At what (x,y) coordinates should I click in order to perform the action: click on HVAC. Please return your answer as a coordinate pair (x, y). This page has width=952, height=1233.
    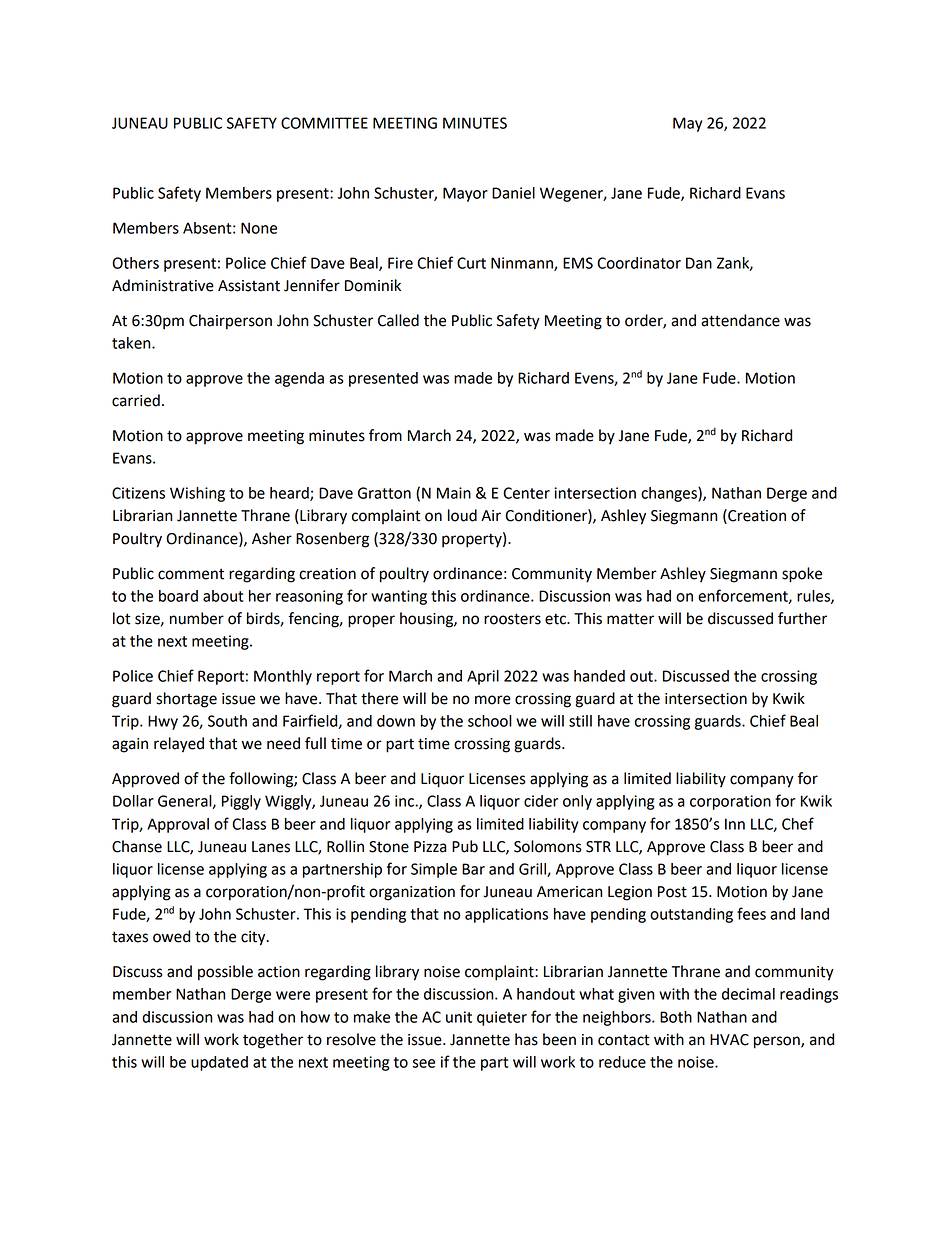
    Looking at the image, I should click on (729, 1040).
